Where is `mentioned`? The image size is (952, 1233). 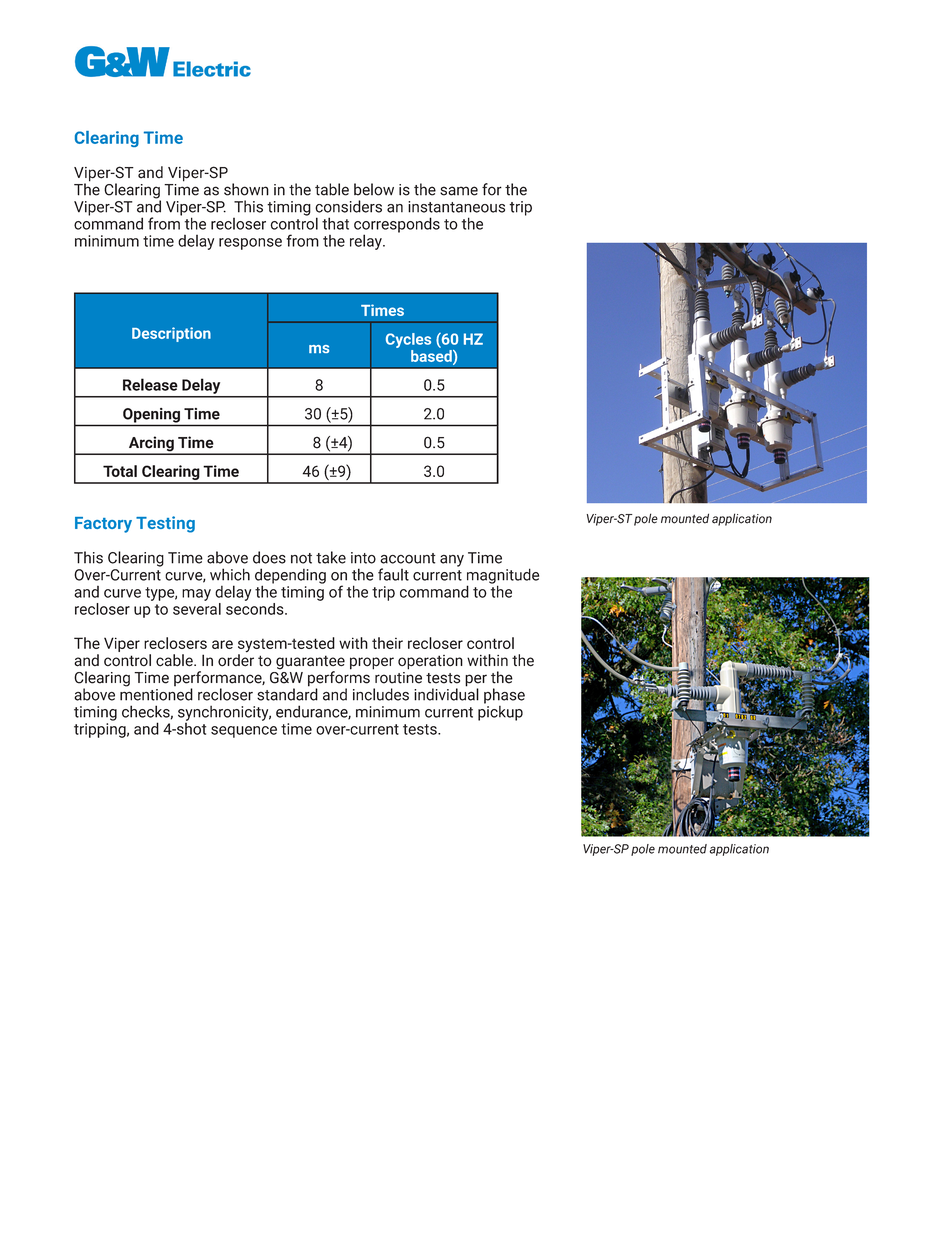 mentioned is located at coordinates (156, 693).
